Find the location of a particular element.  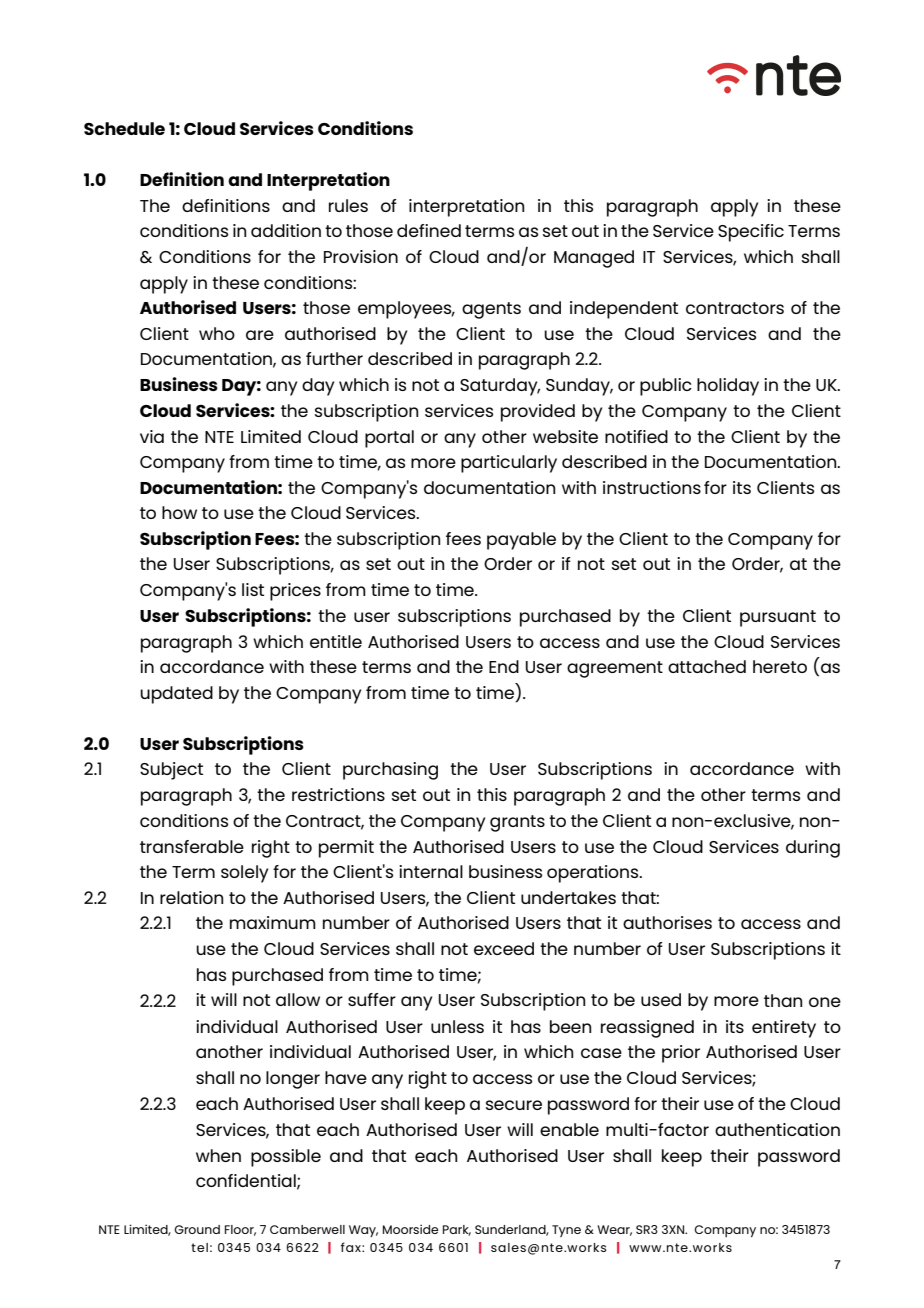

relation is located at coordinates (191, 897).
